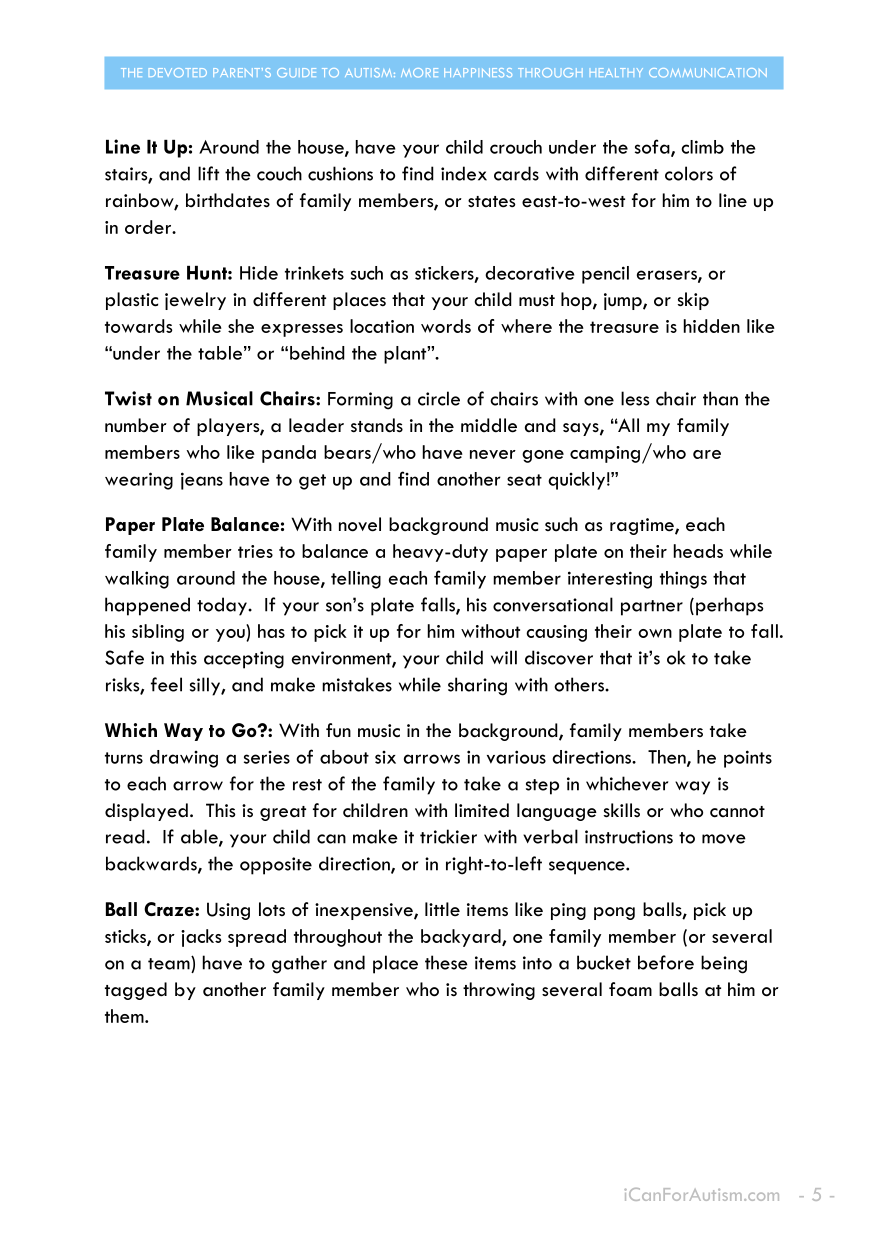 This screenshot has width=888, height=1255. Describe the element at coordinates (708, 73) in the screenshot. I see `COMMUNICATION` at that location.
